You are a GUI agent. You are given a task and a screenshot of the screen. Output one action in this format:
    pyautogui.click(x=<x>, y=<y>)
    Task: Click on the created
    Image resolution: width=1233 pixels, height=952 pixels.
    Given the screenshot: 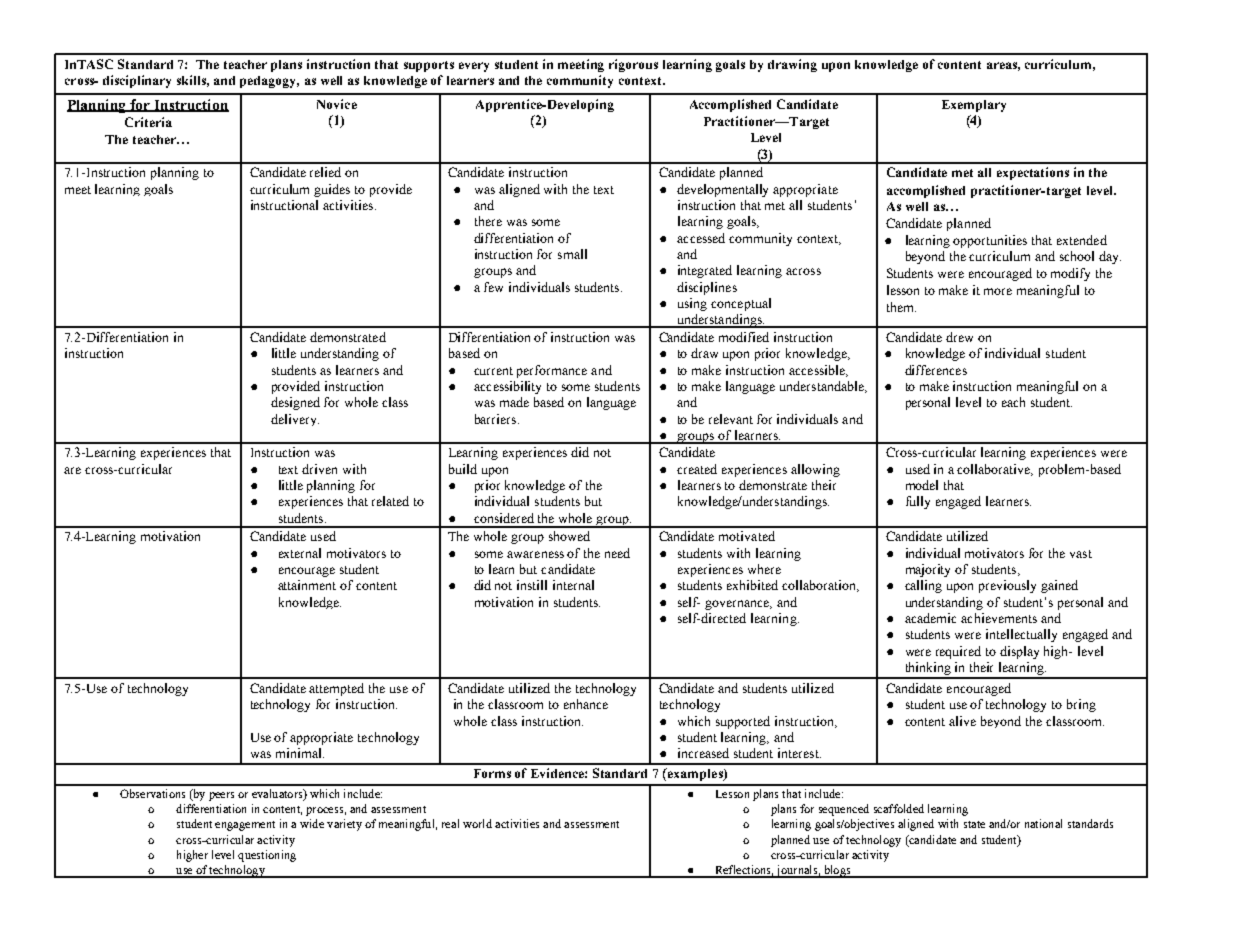 What is the action you would take?
    pyautogui.click(x=697, y=469)
